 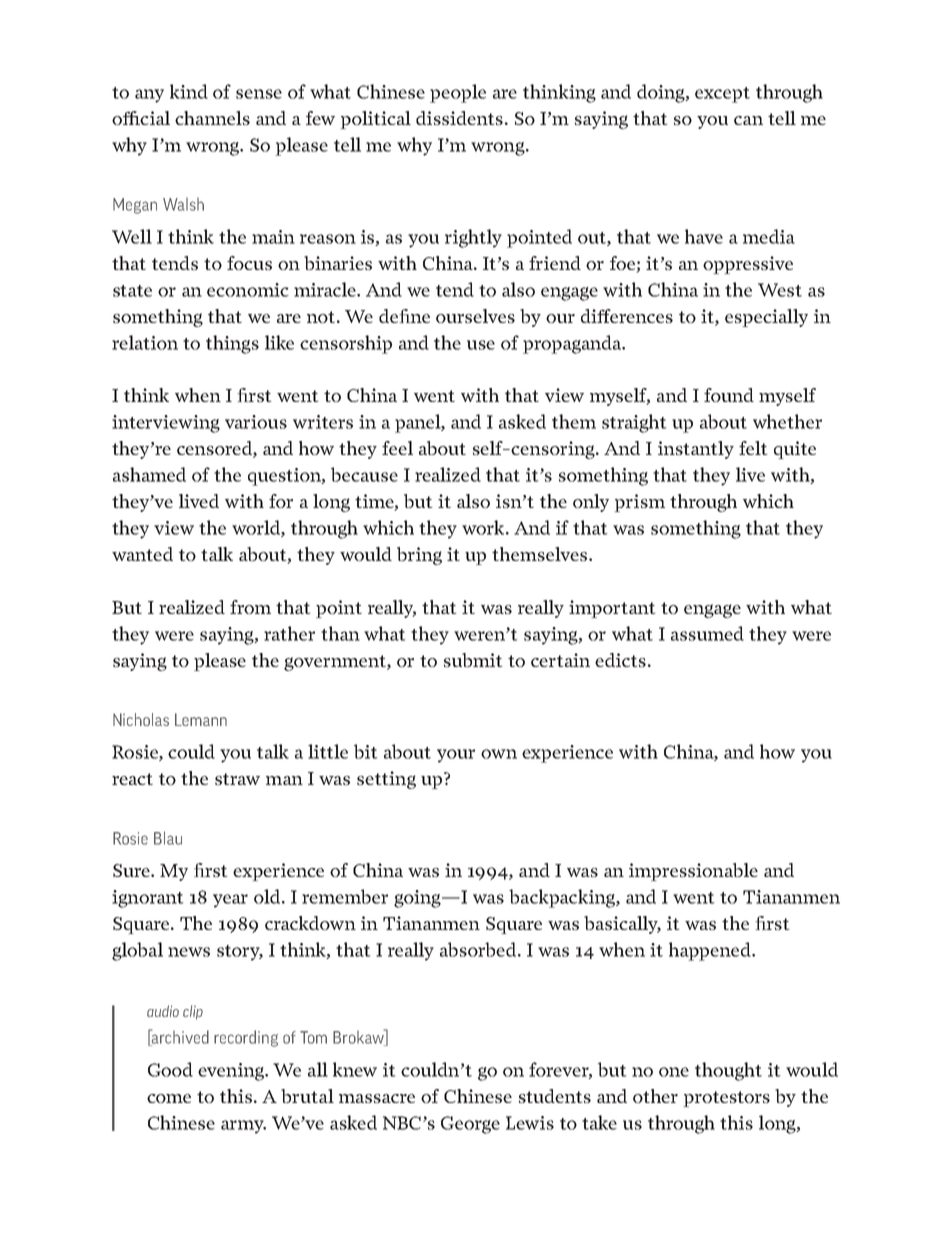 What do you see at coordinates (707, 633) in the screenshot?
I see `assumed` at bounding box center [707, 633].
